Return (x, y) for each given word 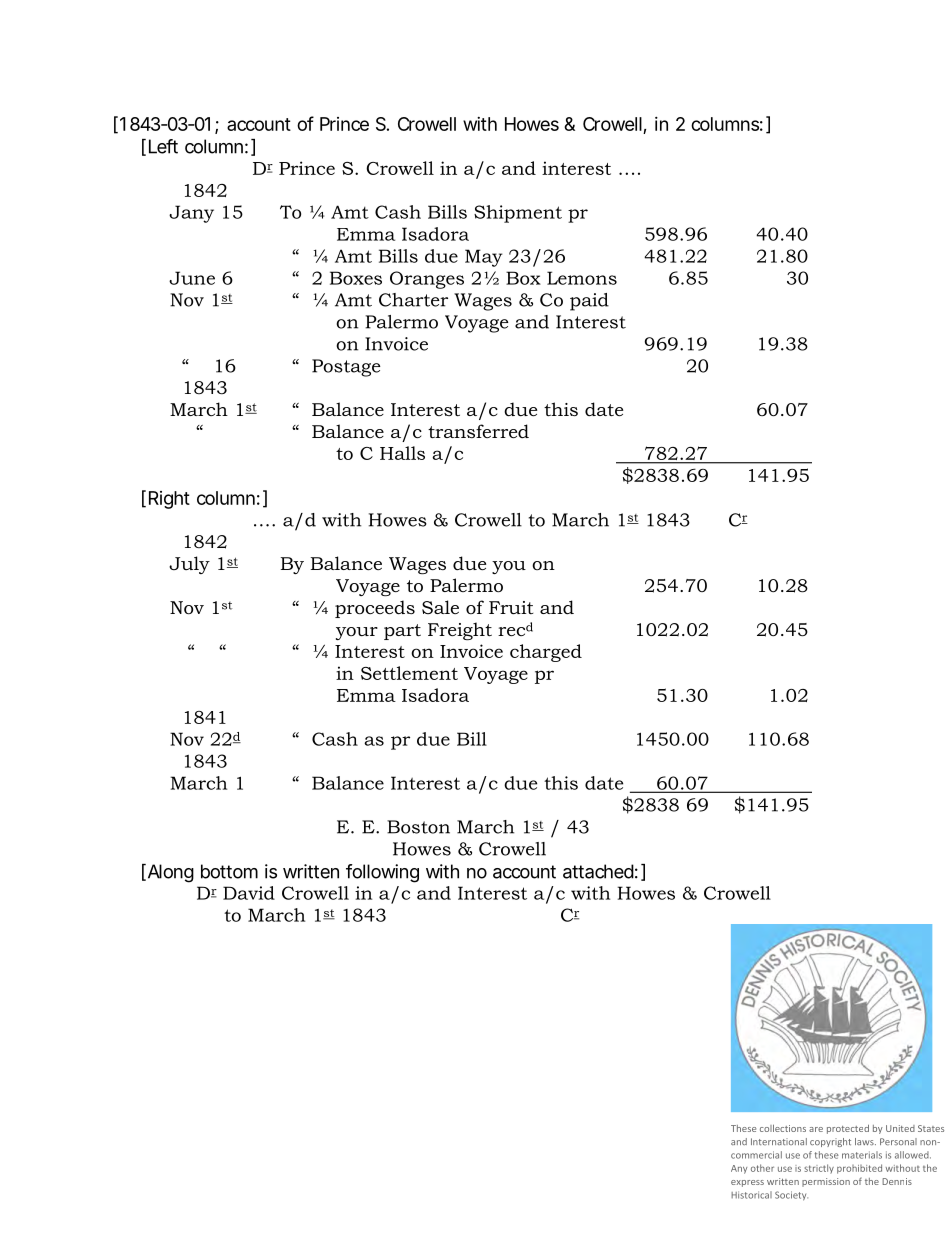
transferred (478, 431)
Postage (346, 368)
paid (589, 302)
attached (598, 871)
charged (546, 653)
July (189, 565)
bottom (229, 871)
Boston (418, 827)
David (249, 893)
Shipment (518, 214)
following (382, 873)
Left (163, 146)
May (484, 258)
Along (169, 873)
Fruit (511, 607)
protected (848, 1129)
